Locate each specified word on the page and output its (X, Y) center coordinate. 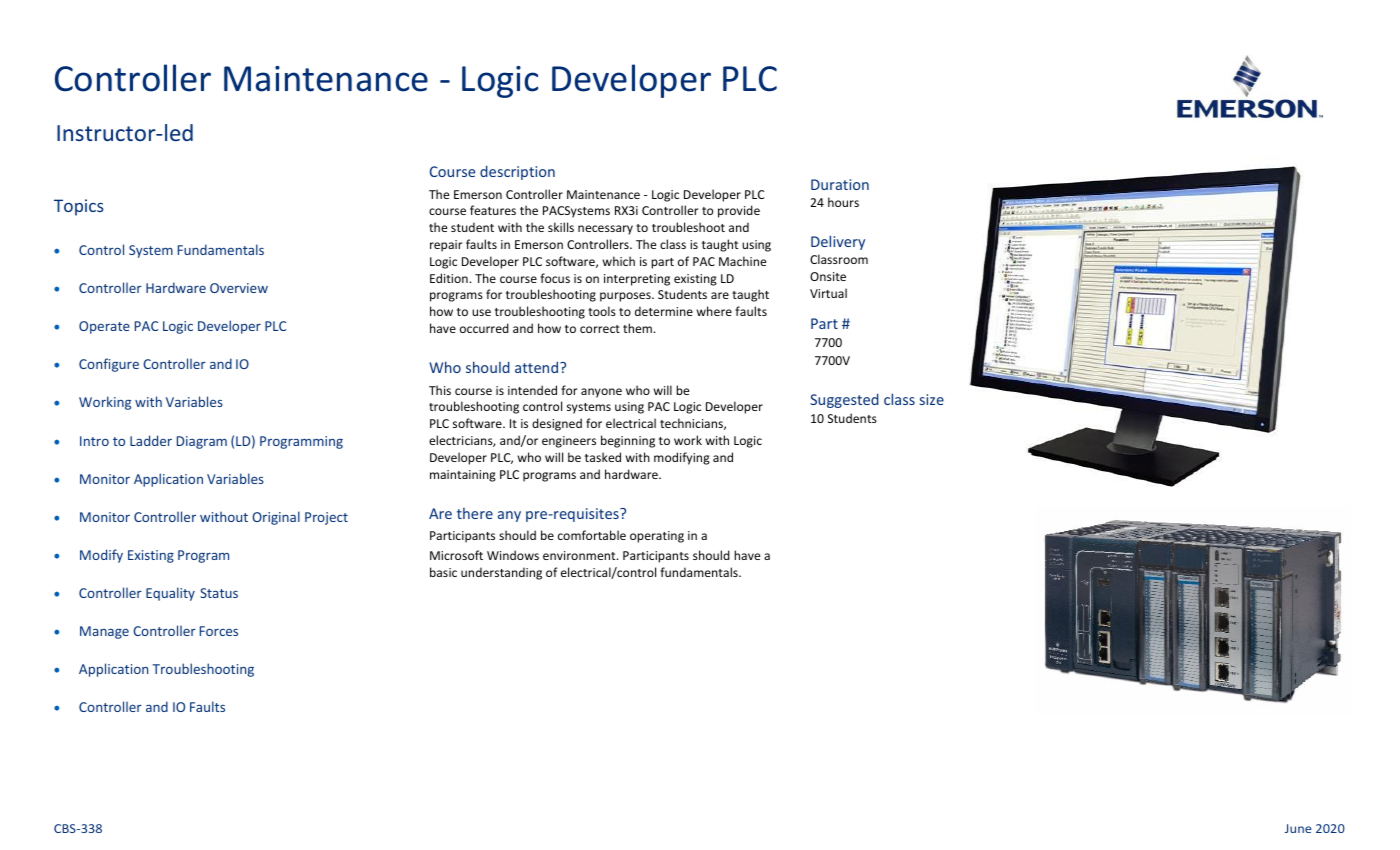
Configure (109, 365)
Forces (219, 631)
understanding (501, 573)
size (932, 399)
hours (843, 202)
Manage (104, 632)
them (639, 328)
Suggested (844, 400)
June (1298, 828)
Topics (79, 207)
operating (657, 537)
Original (276, 518)
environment (580, 555)
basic (443, 572)
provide (739, 211)
